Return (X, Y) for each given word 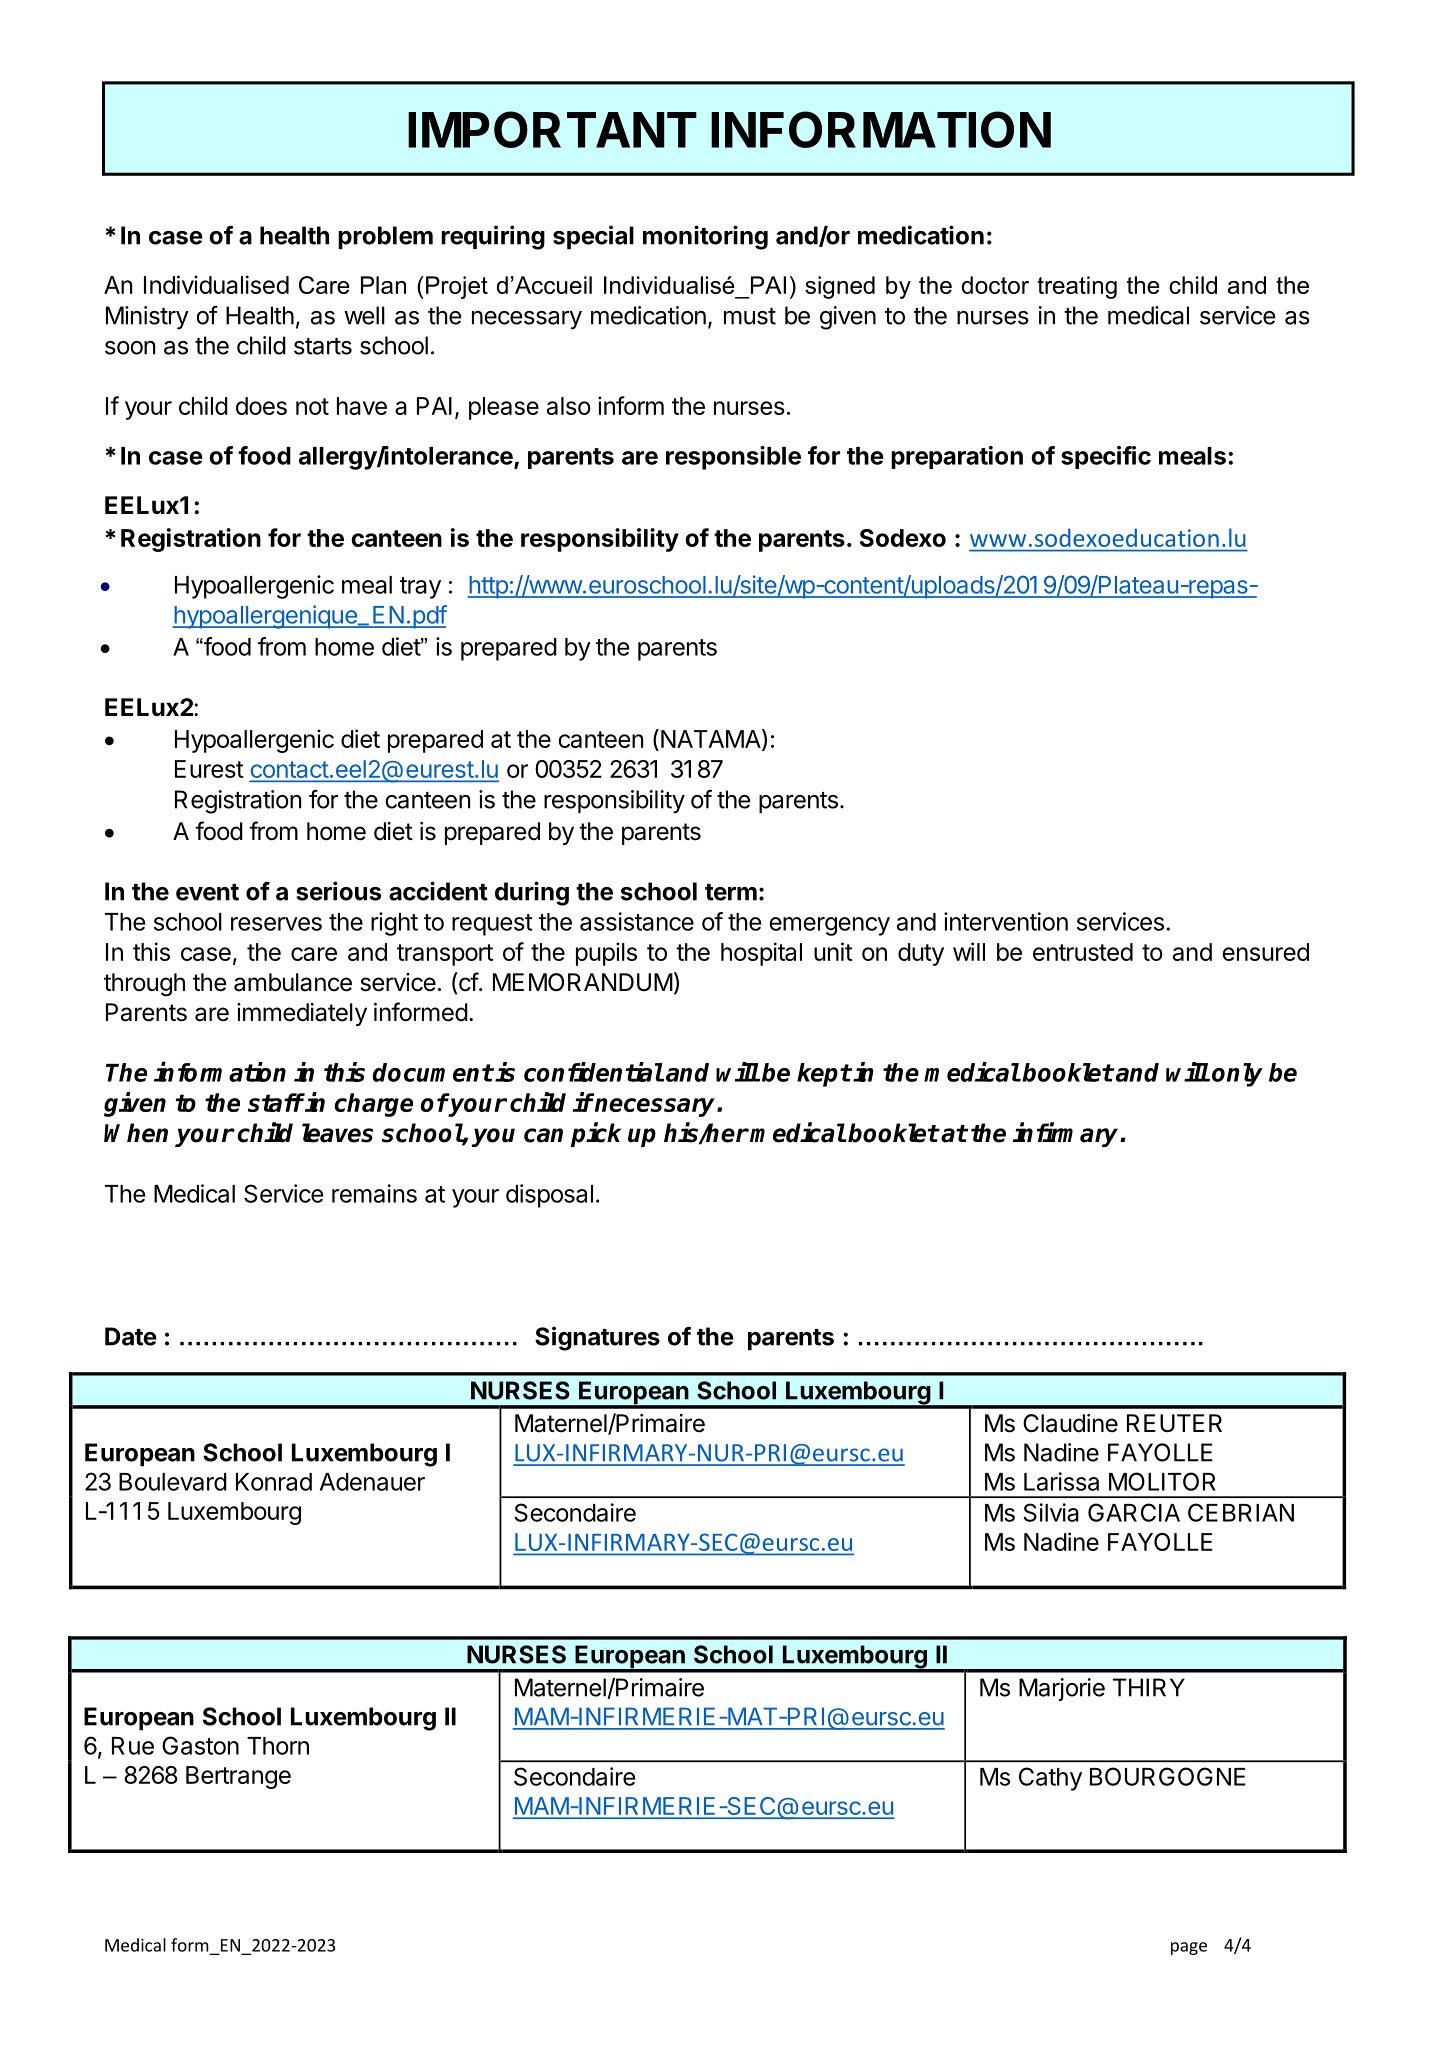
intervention (1006, 921)
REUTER (1174, 1423)
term (731, 892)
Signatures (597, 1338)
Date (131, 1336)
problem (385, 238)
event (207, 892)
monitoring (705, 237)
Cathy (1050, 1779)
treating (1077, 287)
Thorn (278, 1746)
